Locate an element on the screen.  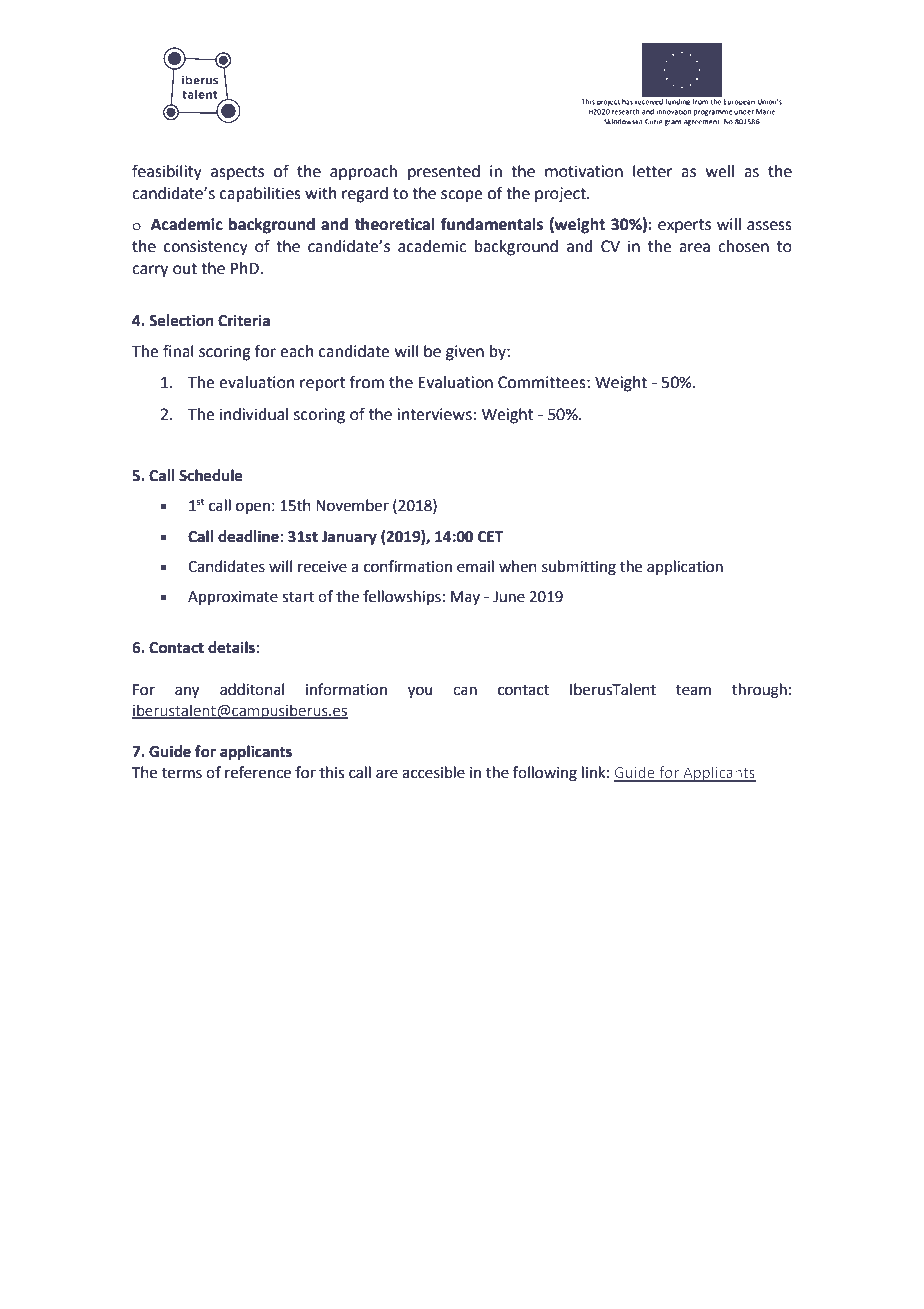
scope is located at coordinates (461, 196).
